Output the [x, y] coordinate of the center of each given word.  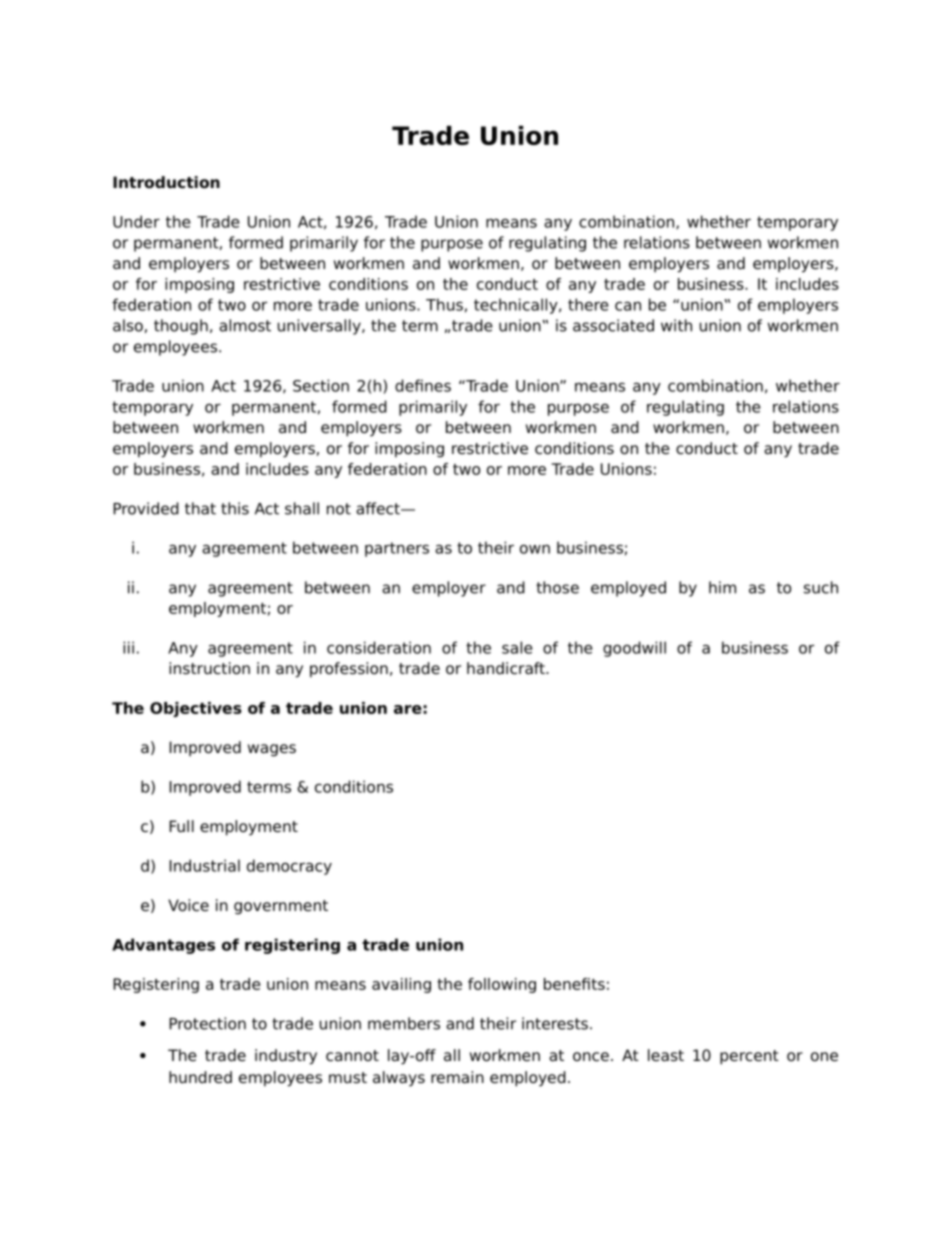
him [722, 587]
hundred [200, 1077]
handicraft [507, 668]
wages [272, 750]
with [676, 325]
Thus [444, 304]
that [200, 508]
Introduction [166, 182]
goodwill [634, 649]
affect [379, 508]
